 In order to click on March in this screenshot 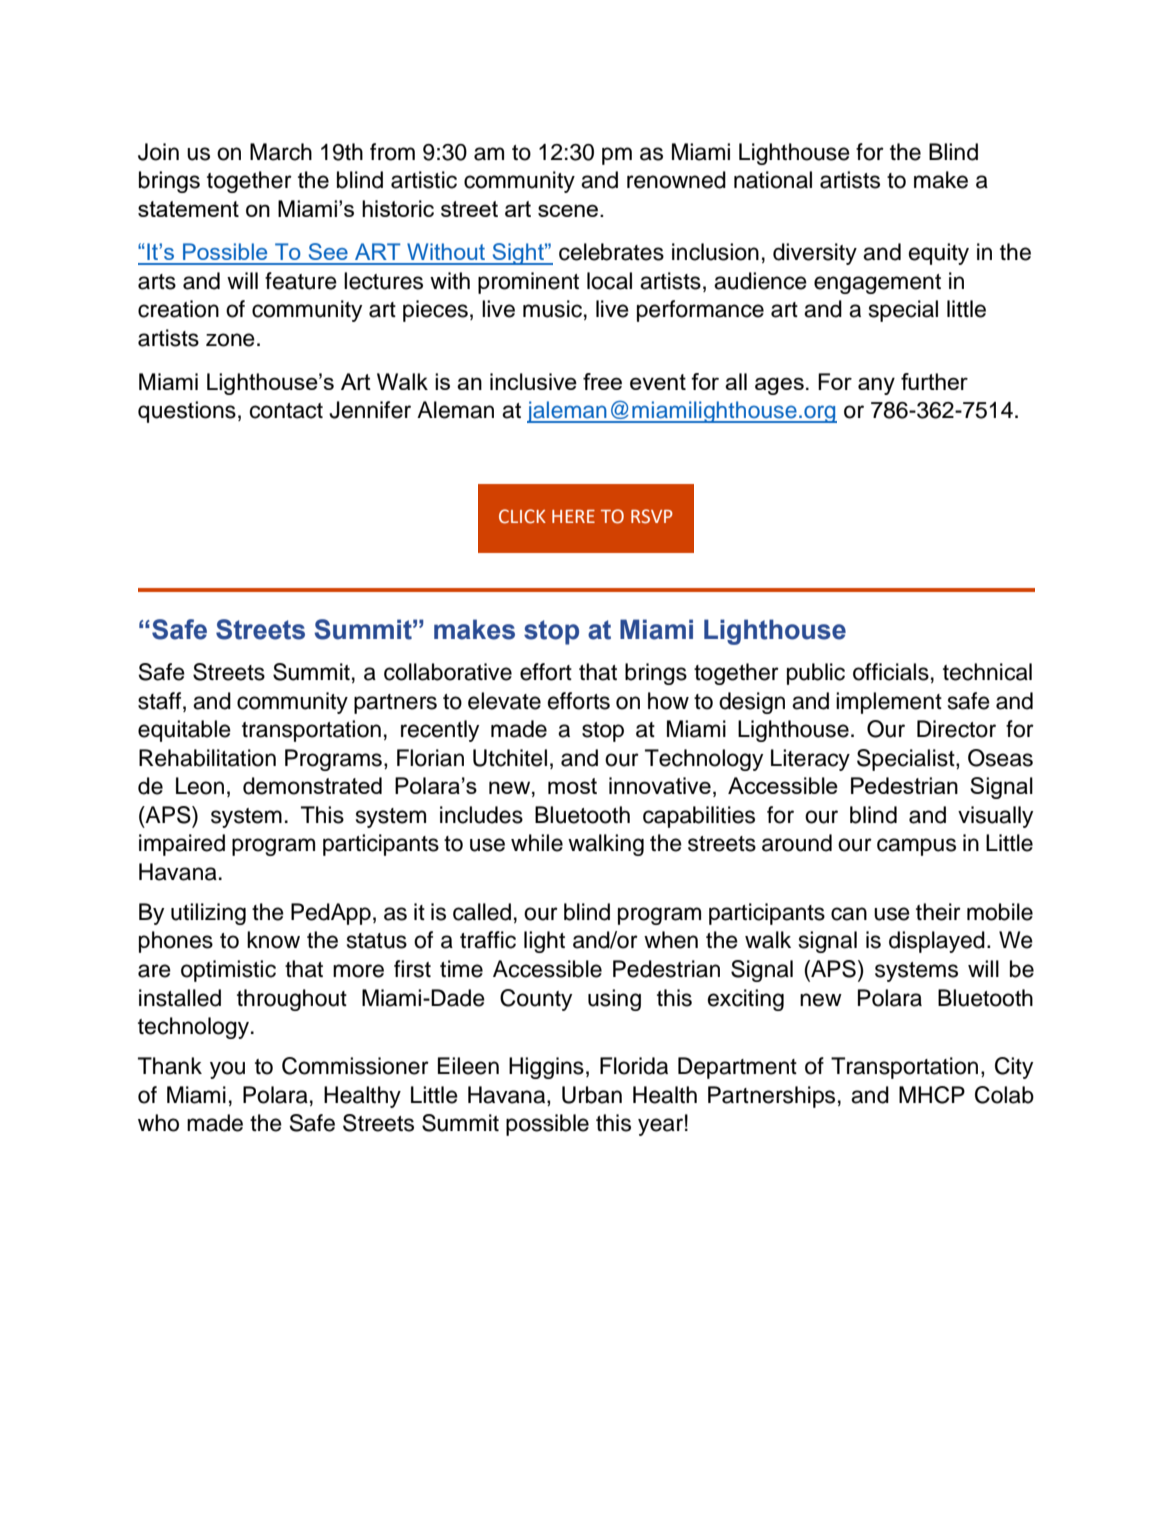, I will do `click(281, 152)`.
